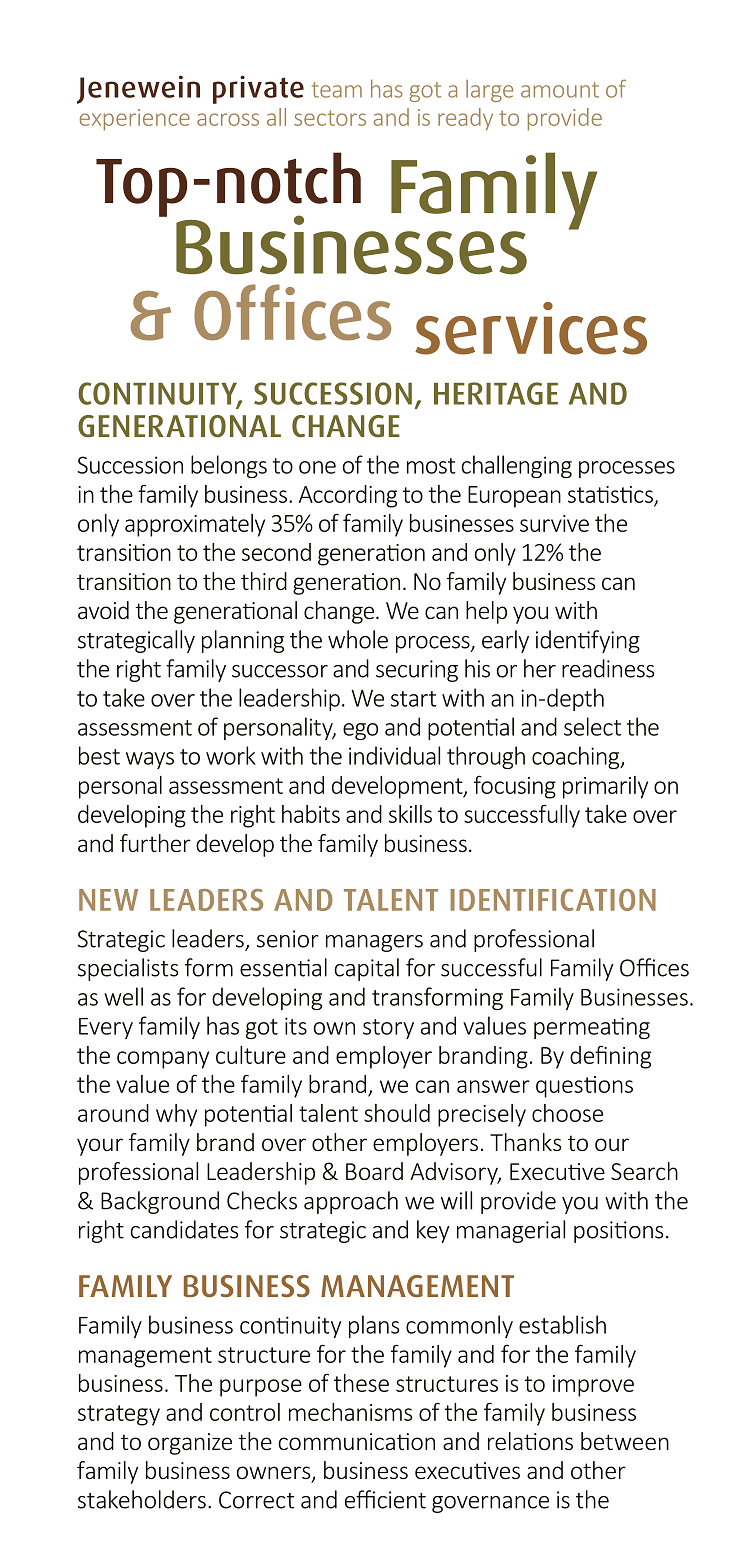  I want to click on survive, so click(554, 523).
